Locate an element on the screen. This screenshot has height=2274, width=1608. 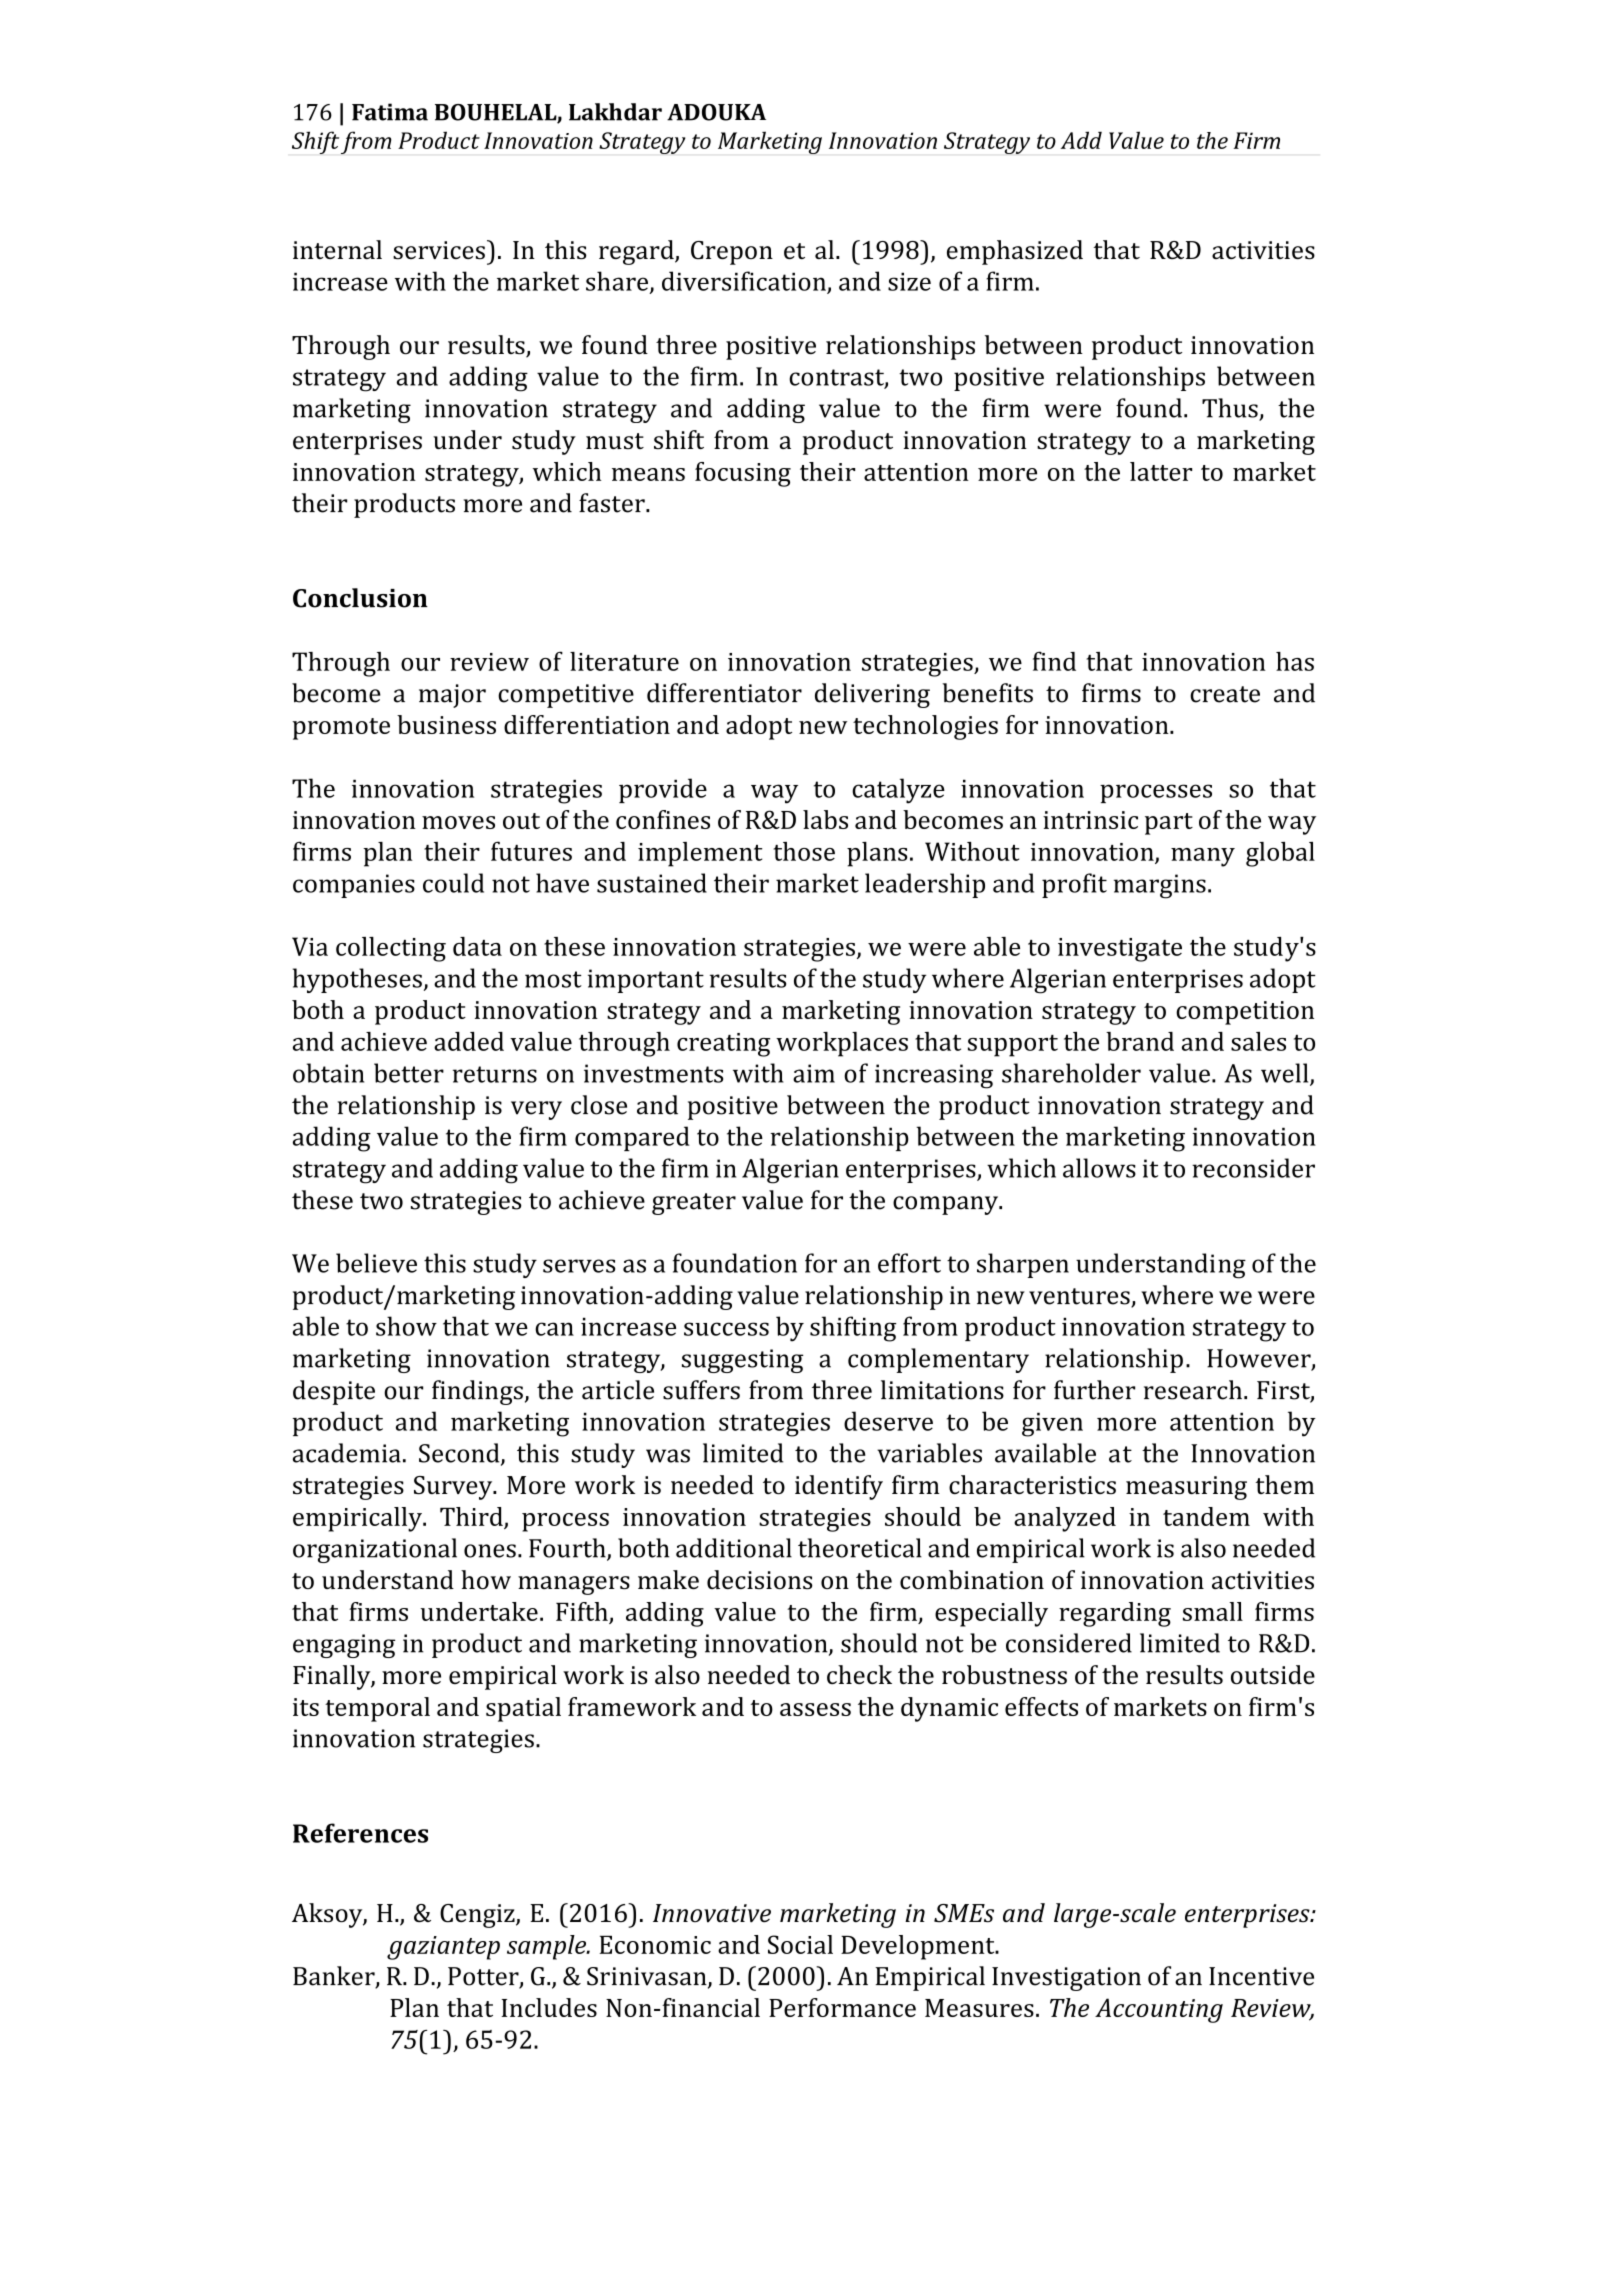
Fatima is located at coordinates (390, 112).
